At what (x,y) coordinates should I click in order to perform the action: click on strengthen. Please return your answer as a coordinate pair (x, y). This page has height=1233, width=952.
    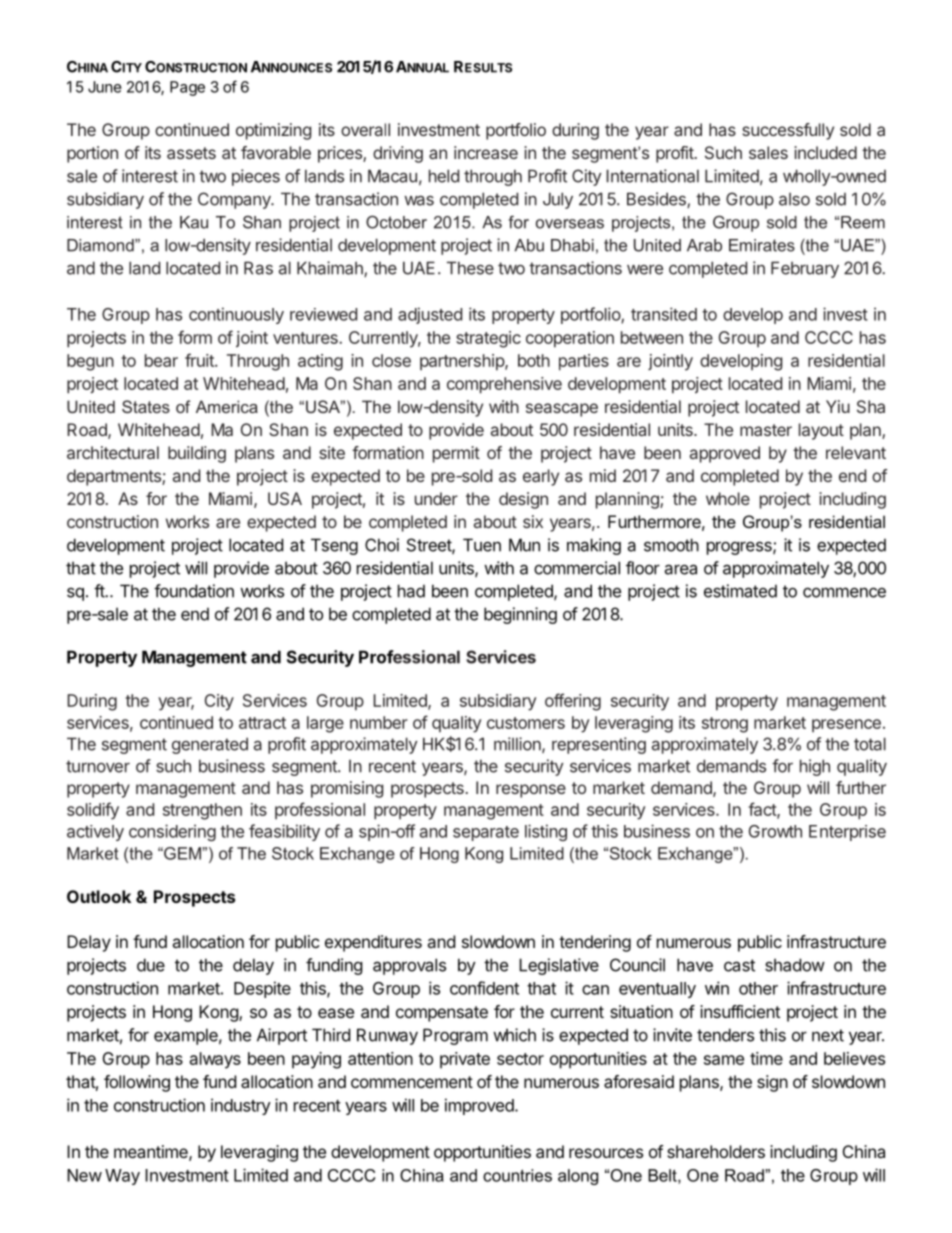
    Looking at the image, I should click on (202, 811).
